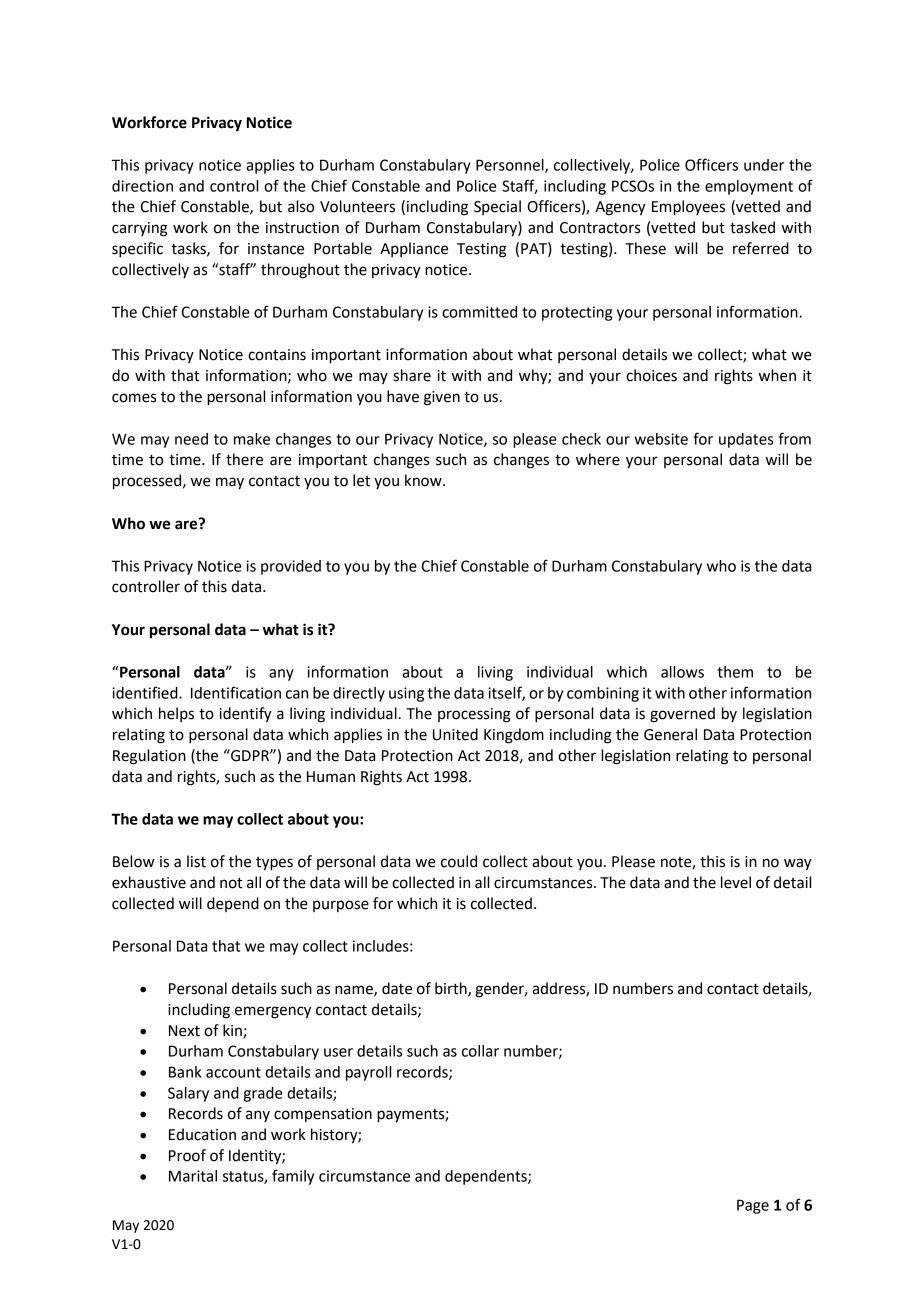  What do you see at coordinates (661, 439) in the image?
I see `website` at bounding box center [661, 439].
